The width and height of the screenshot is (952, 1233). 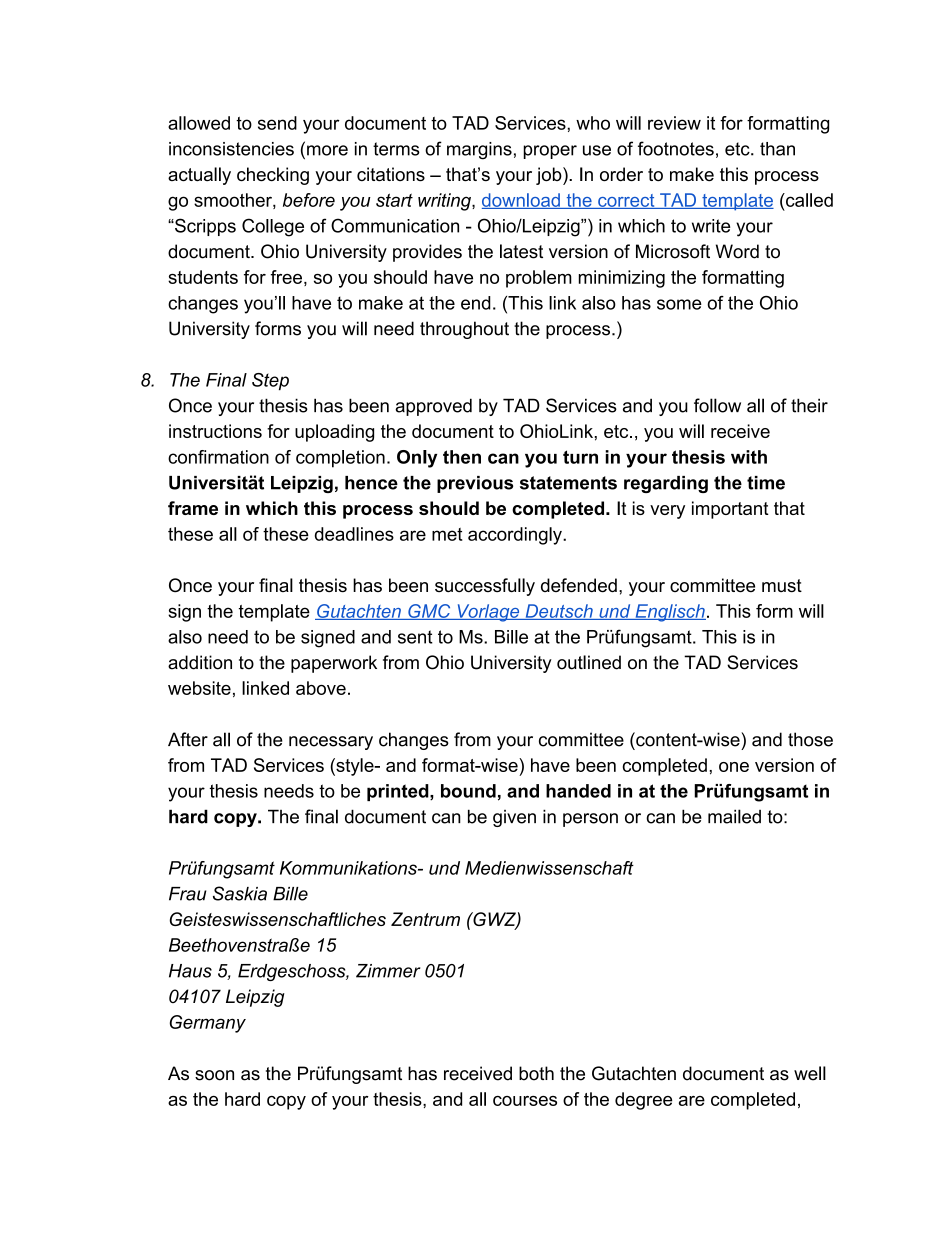 What do you see at coordinates (777, 149) in the screenshot?
I see `than` at bounding box center [777, 149].
